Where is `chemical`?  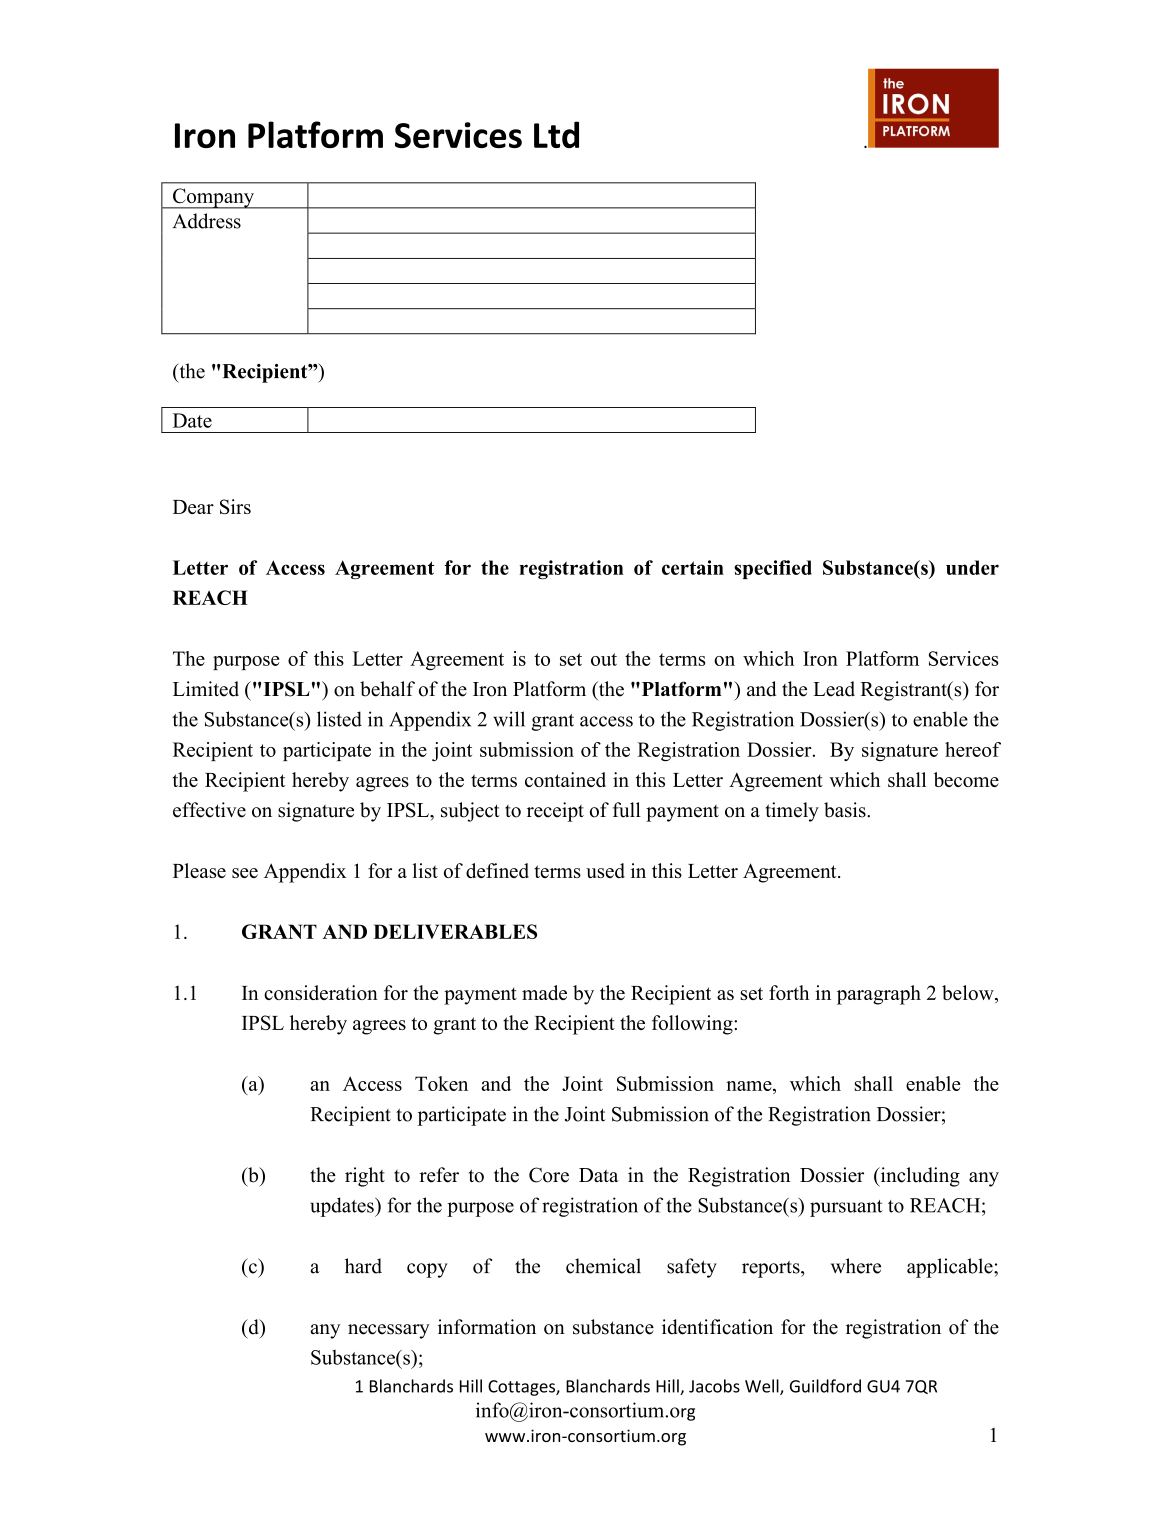 chemical is located at coordinates (603, 1266).
